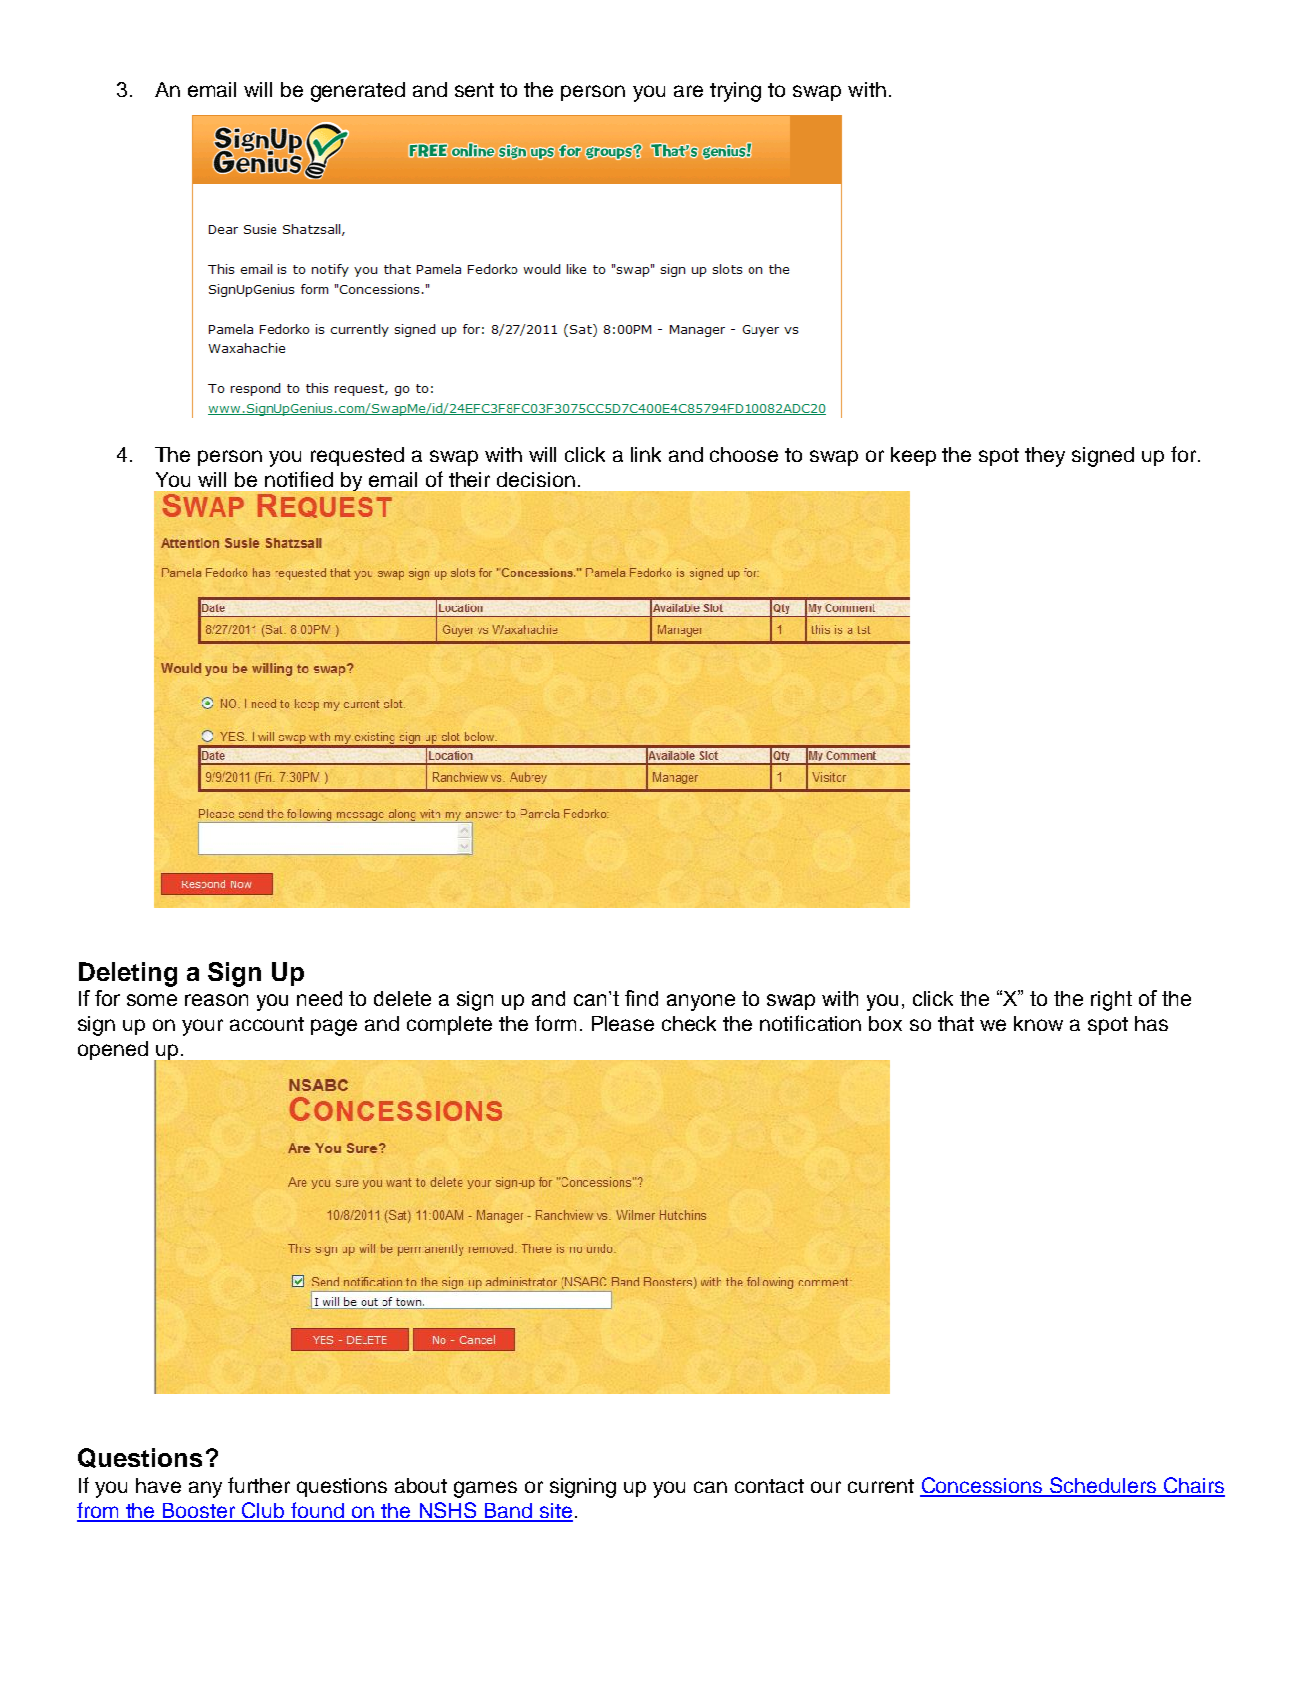 This page has height=1702, width=1315. What do you see at coordinates (735, 92) in the page?
I see `trying` at bounding box center [735, 92].
